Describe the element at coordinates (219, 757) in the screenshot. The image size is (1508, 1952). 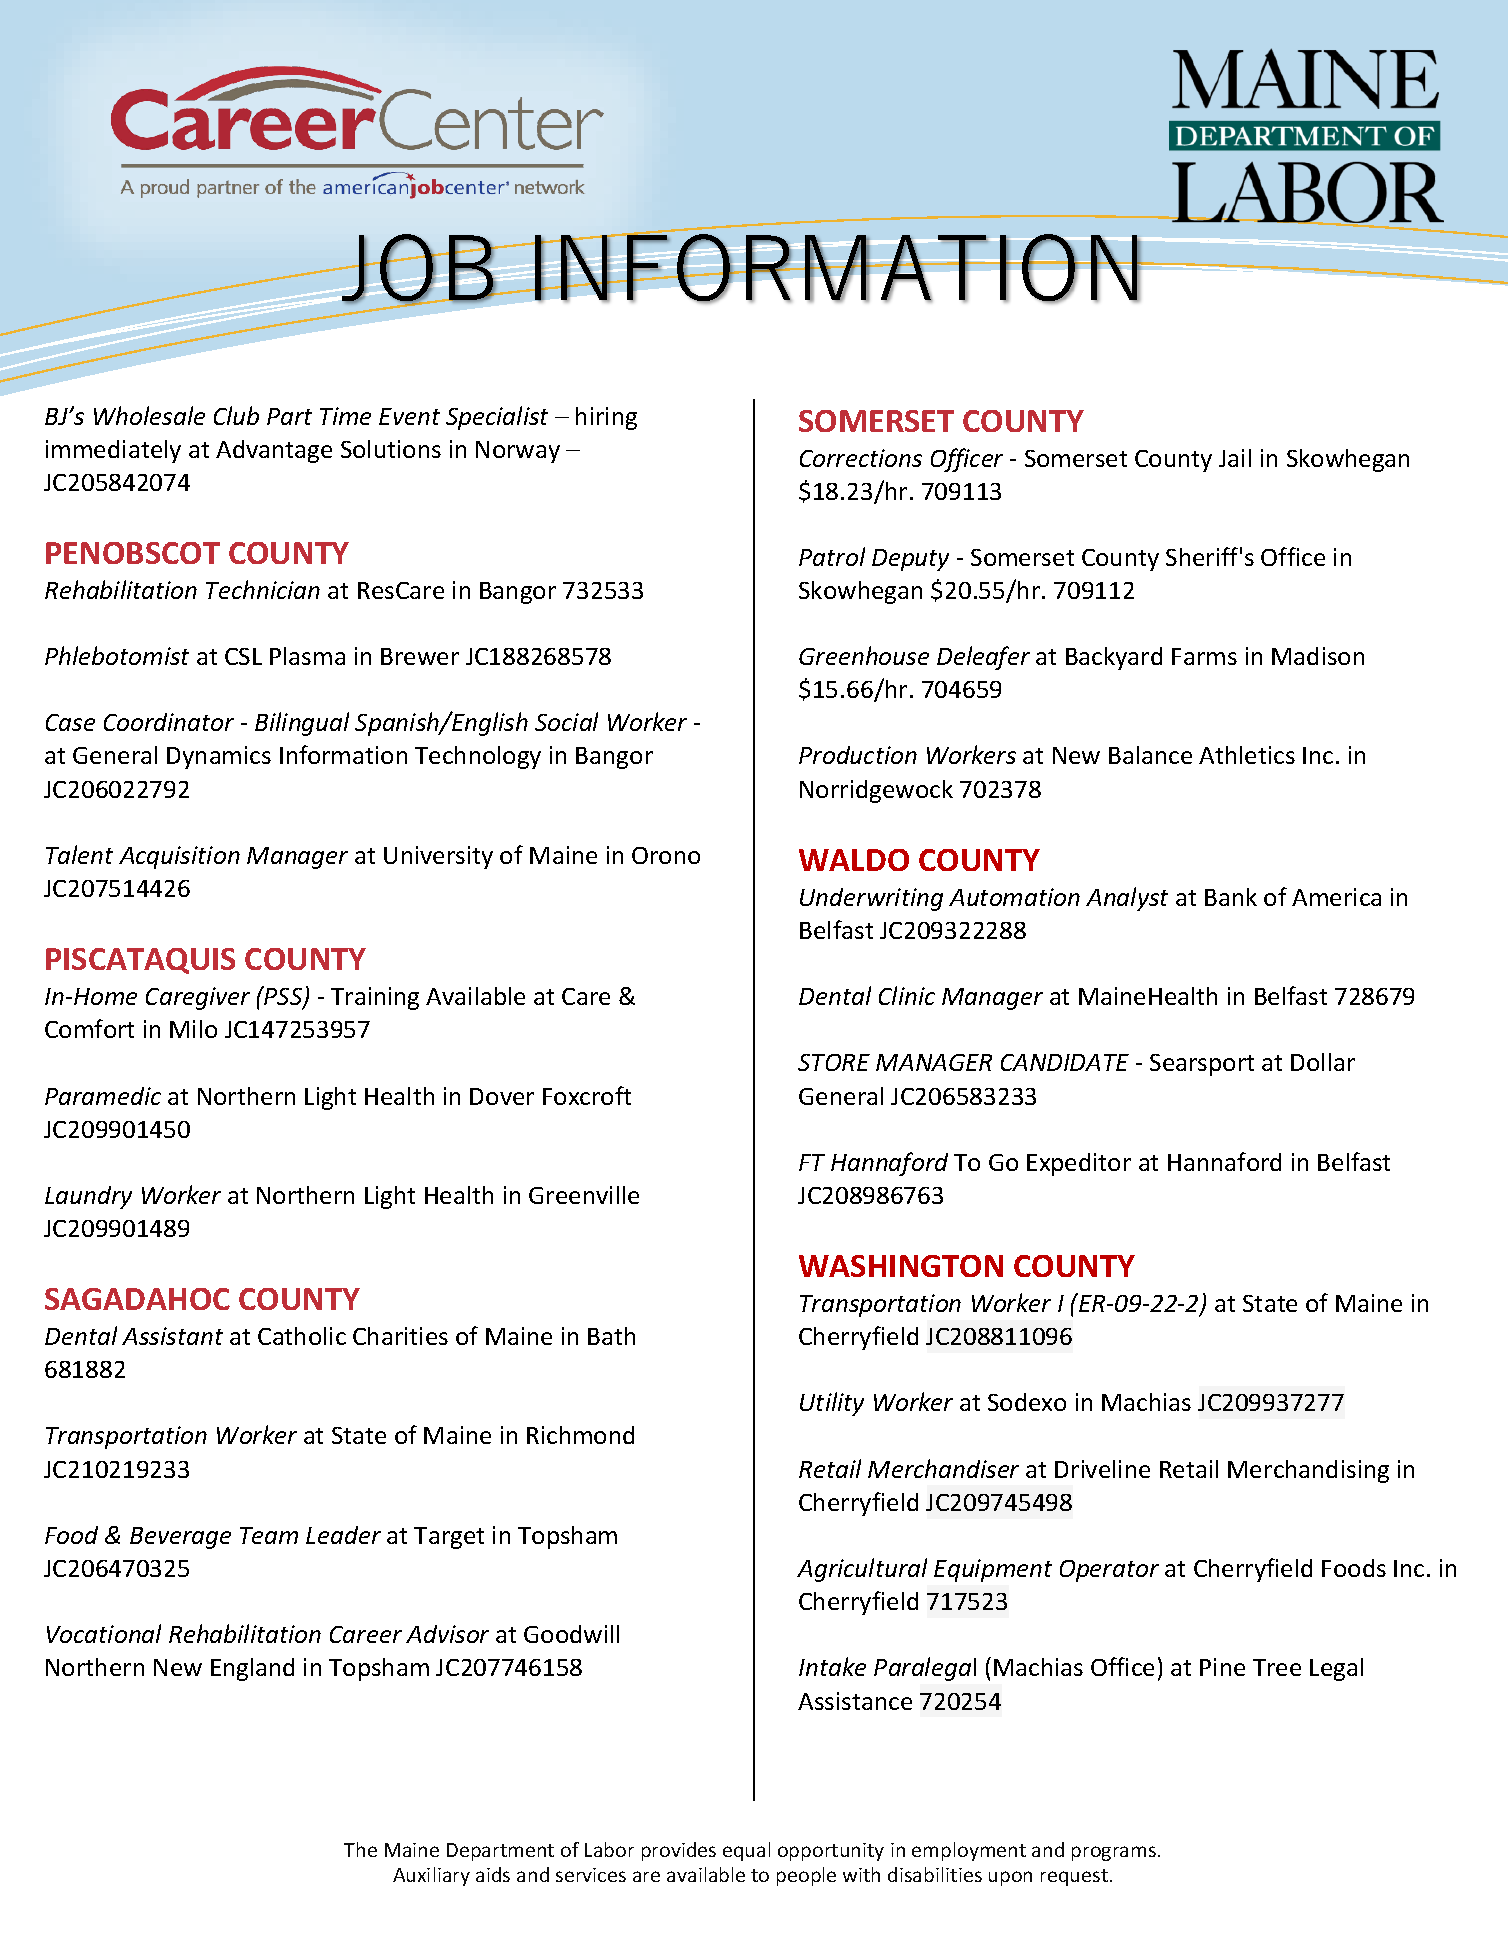
I see `Dynamics` at that location.
